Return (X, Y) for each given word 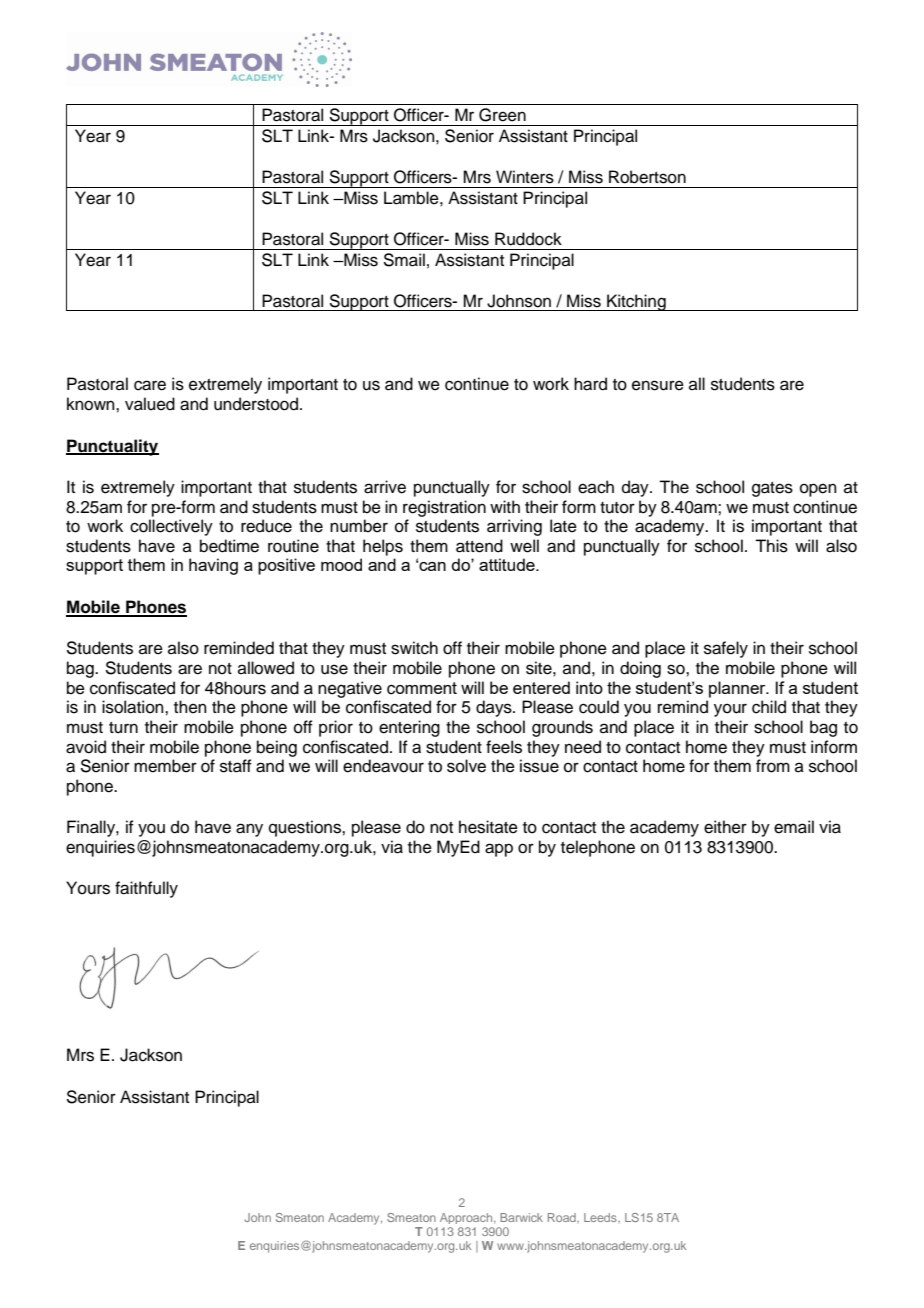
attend (479, 546)
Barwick (521, 1217)
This (771, 546)
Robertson (647, 177)
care (150, 385)
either (725, 827)
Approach (467, 1218)
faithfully (146, 889)
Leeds (601, 1217)
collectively (171, 527)
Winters (525, 177)
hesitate (488, 827)
